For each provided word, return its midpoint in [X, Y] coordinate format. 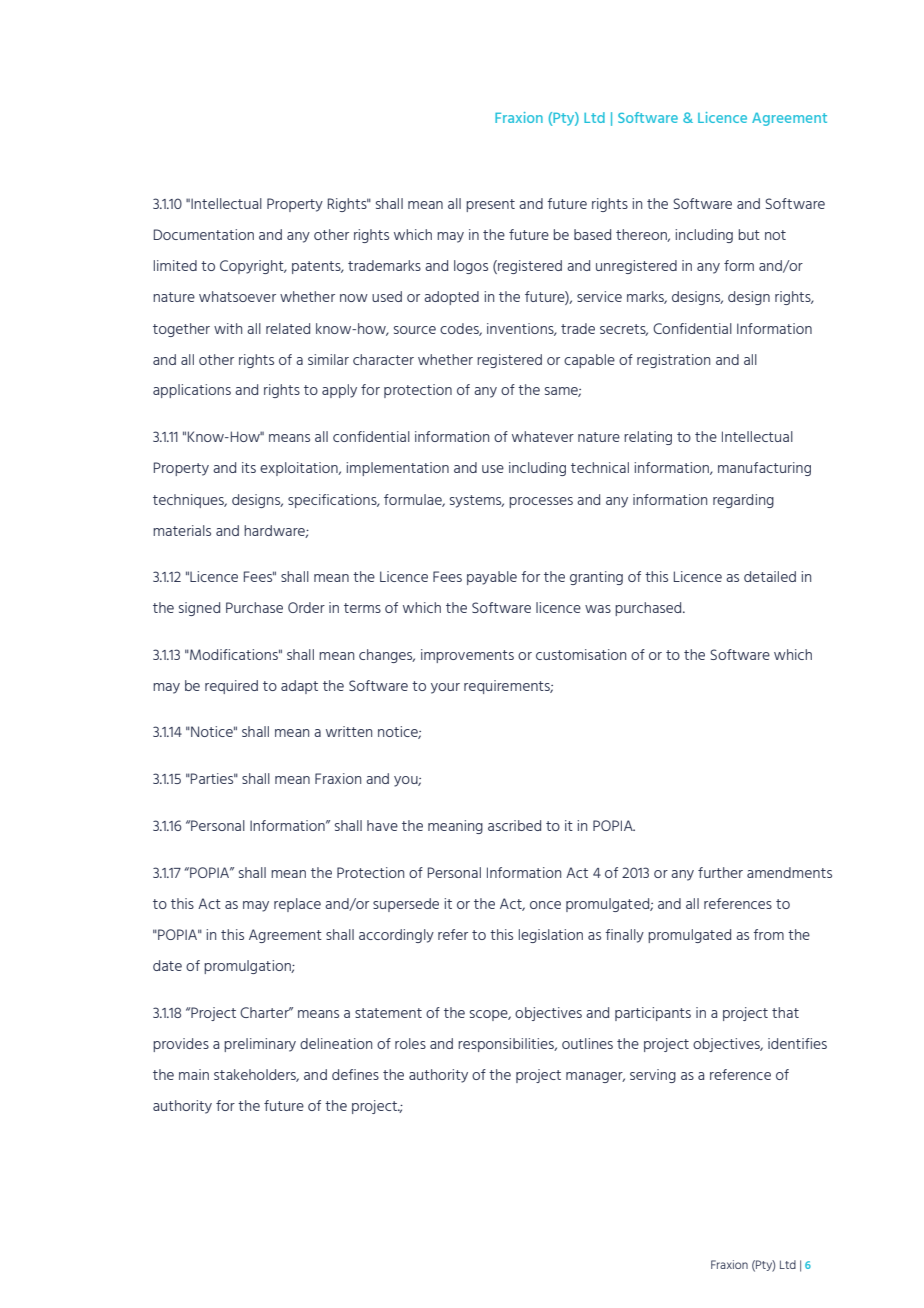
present [490, 205]
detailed [770, 576]
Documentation [204, 234]
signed [199, 609]
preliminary [260, 1045]
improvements [467, 656]
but [749, 234]
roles [410, 1043]
